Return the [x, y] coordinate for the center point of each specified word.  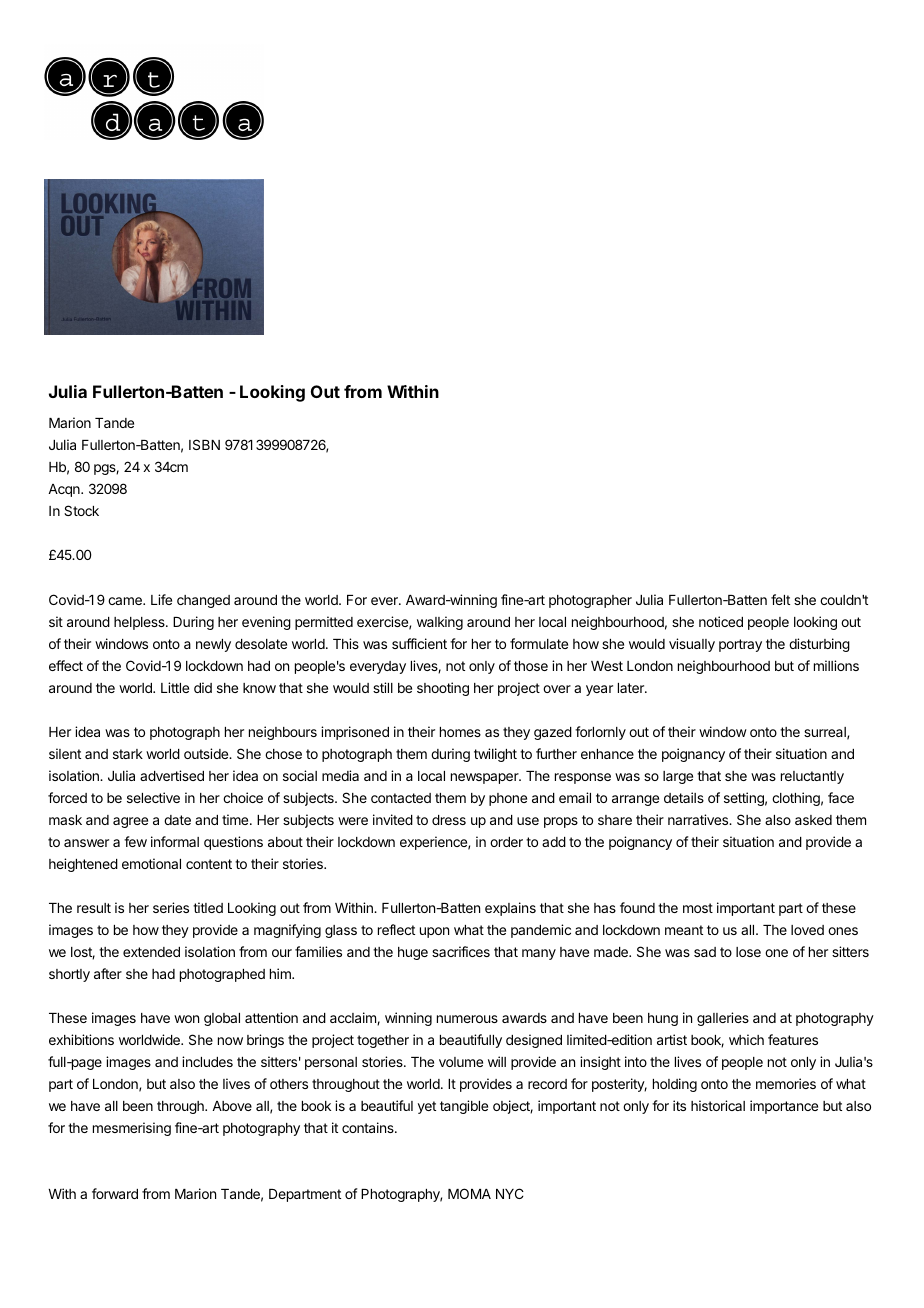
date [177, 820]
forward [115, 1193]
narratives [699, 819]
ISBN [204, 444]
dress [449, 820]
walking [440, 623]
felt [780, 599]
